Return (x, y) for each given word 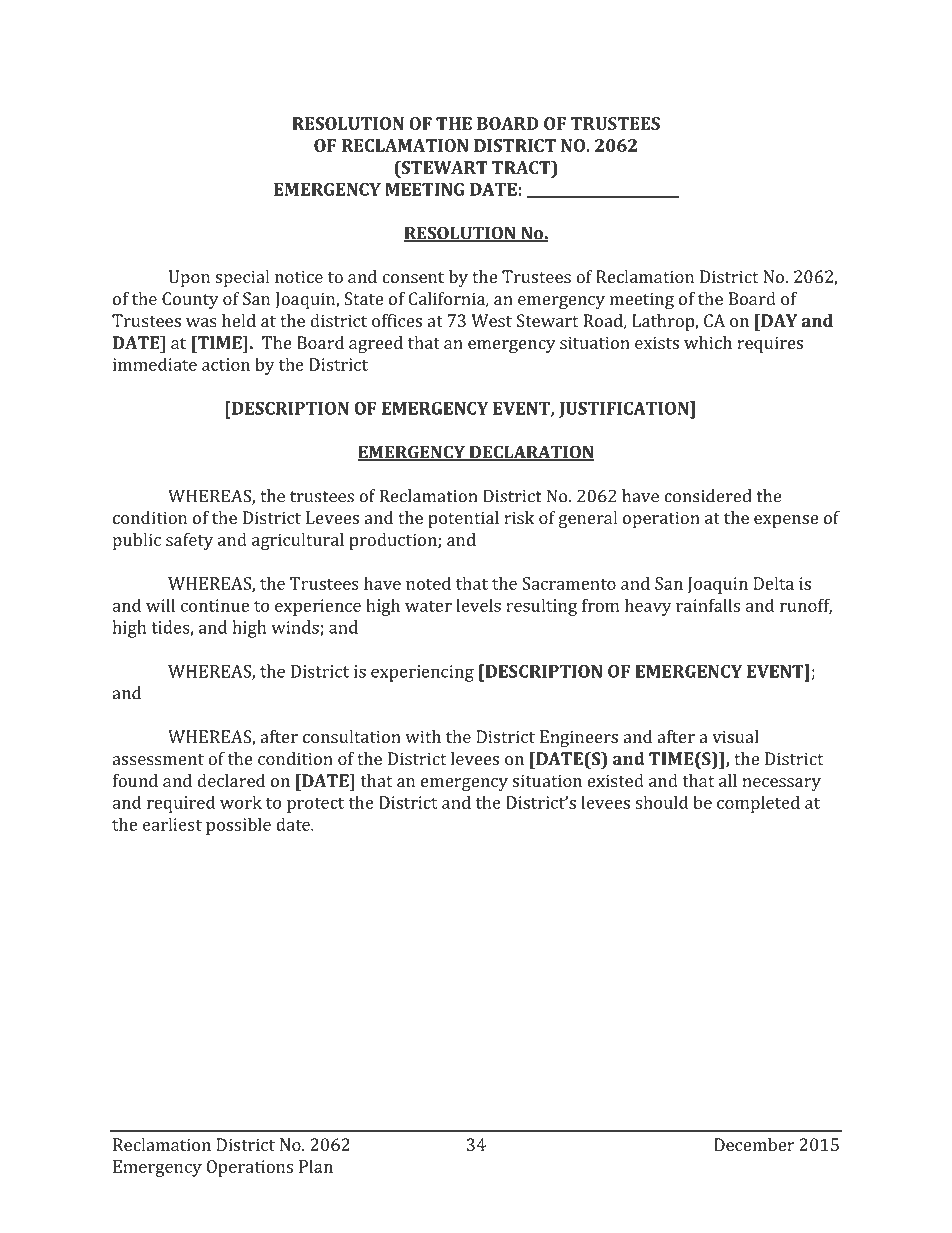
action (226, 364)
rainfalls (708, 605)
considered (708, 496)
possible (238, 826)
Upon (189, 278)
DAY (778, 320)
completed (758, 804)
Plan (316, 1166)
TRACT (522, 167)
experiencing (422, 673)
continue (215, 605)
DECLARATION (531, 453)
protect (315, 805)
